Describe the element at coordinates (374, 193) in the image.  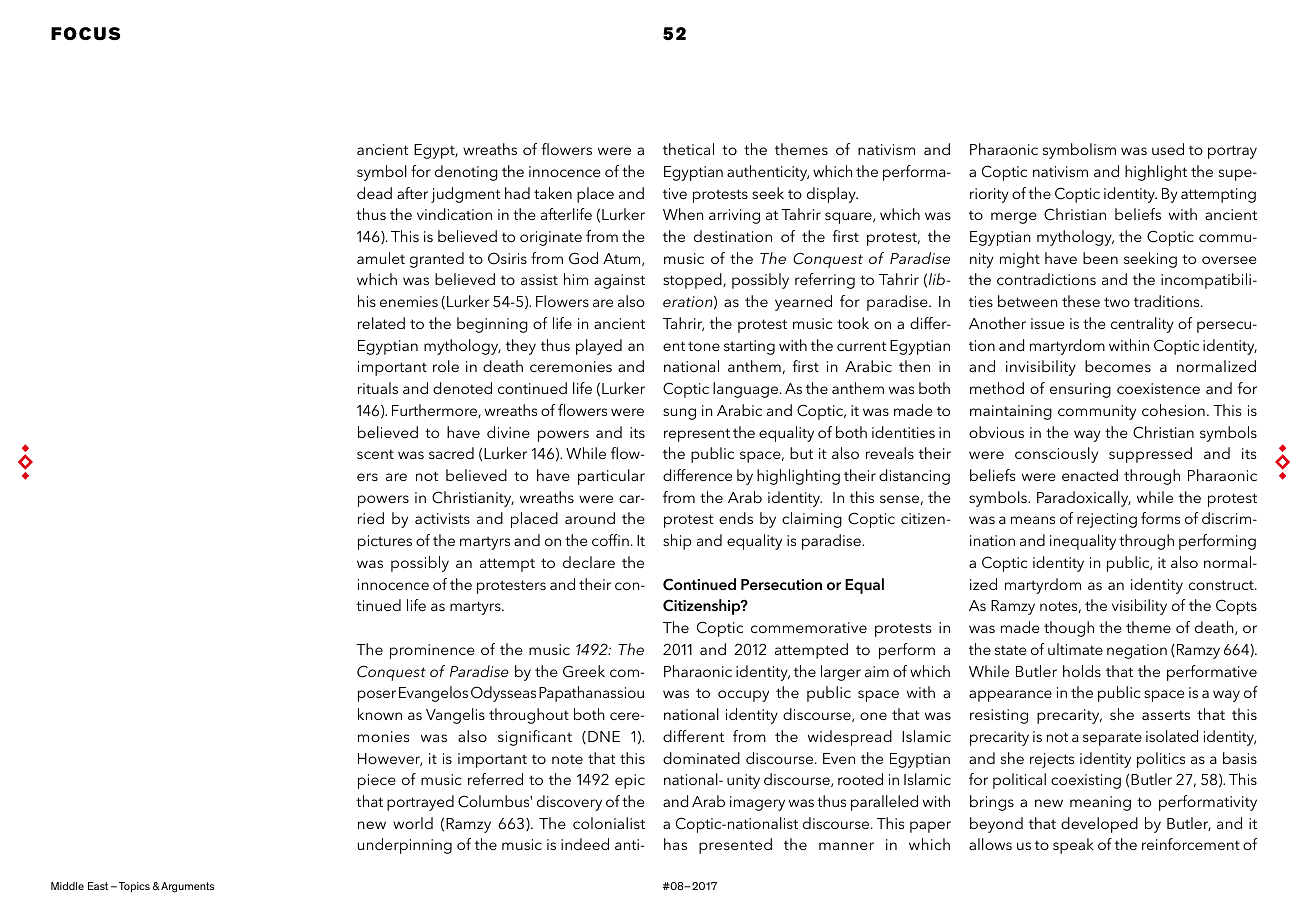
I see `dead` at that location.
